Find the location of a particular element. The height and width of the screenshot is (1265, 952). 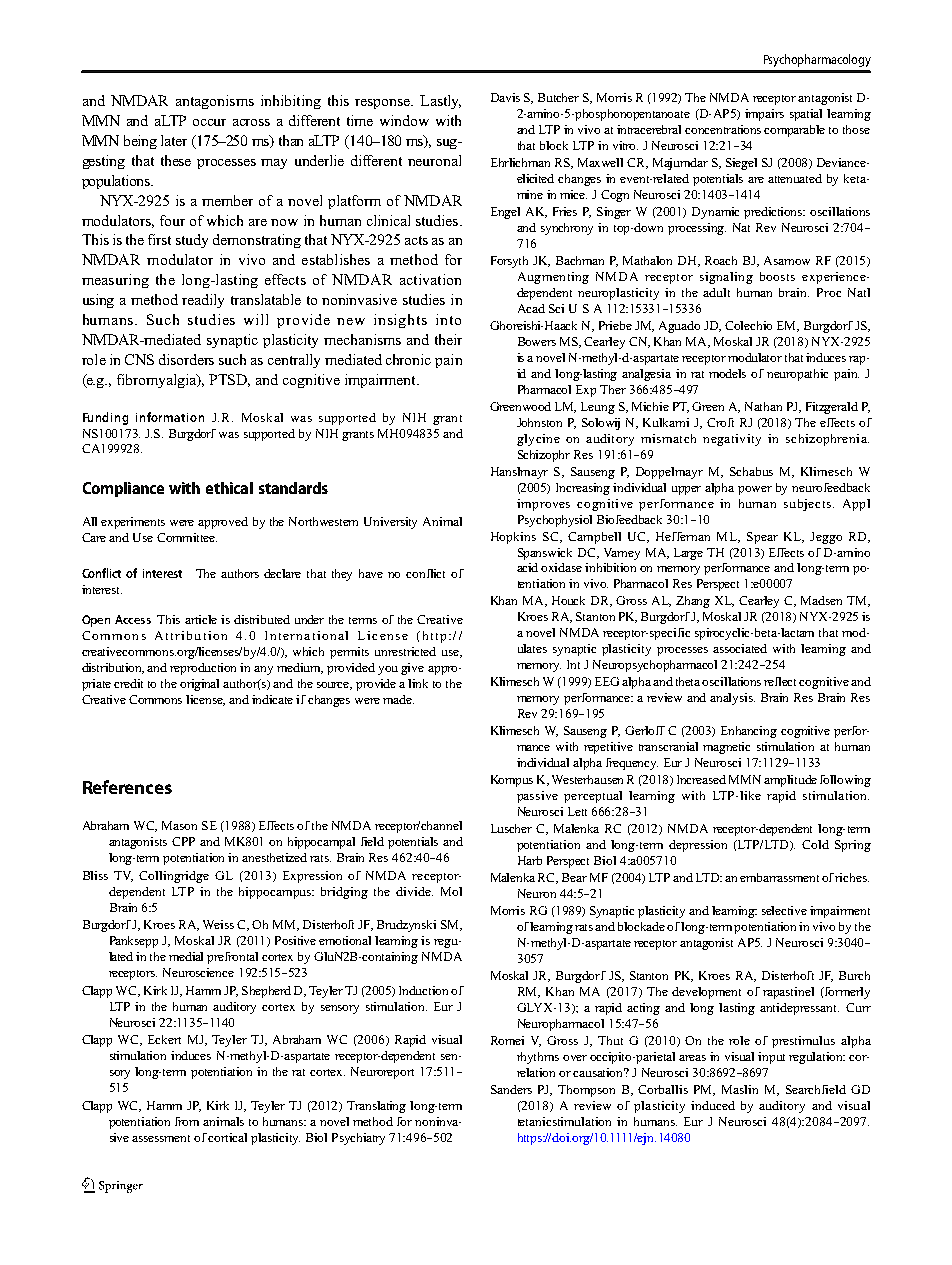

References is located at coordinates (127, 787).
